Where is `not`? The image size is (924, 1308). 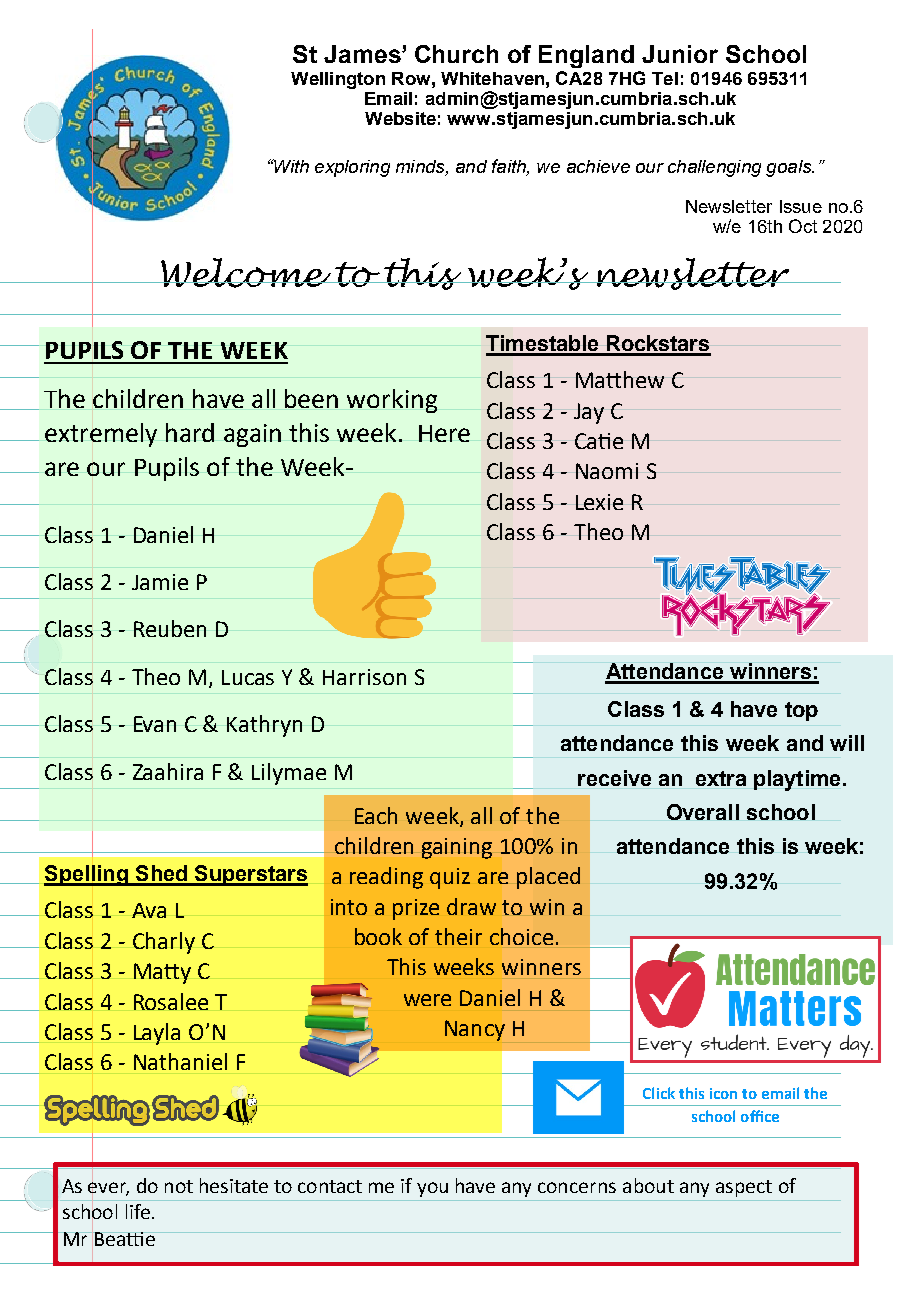
not is located at coordinates (179, 1186).
